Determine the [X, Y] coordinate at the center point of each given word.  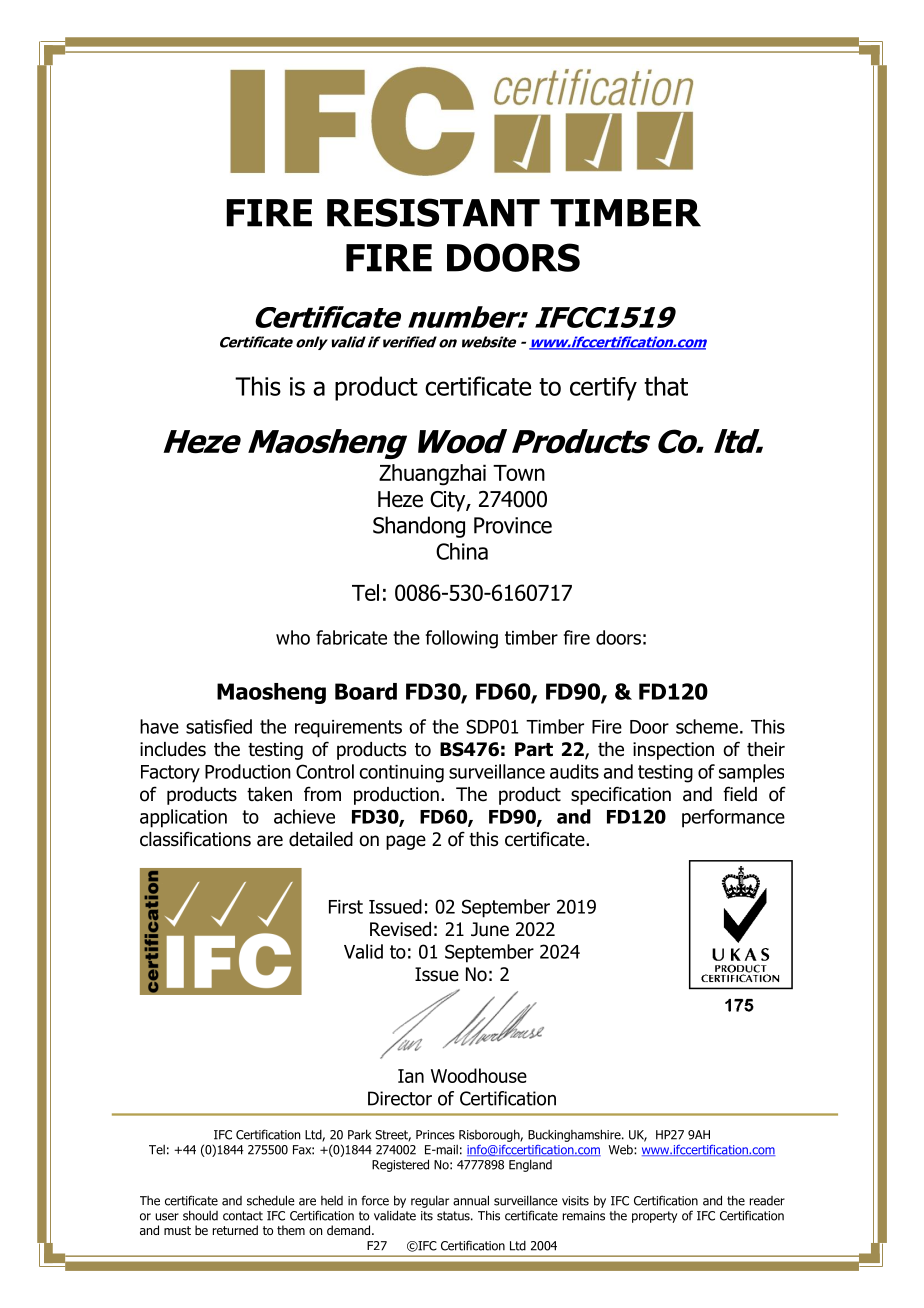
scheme [707, 726]
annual [471, 1200]
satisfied [219, 726]
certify [603, 389]
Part [534, 749]
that [666, 386]
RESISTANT [433, 212]
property [654, 1217]
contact [243, 1216]
